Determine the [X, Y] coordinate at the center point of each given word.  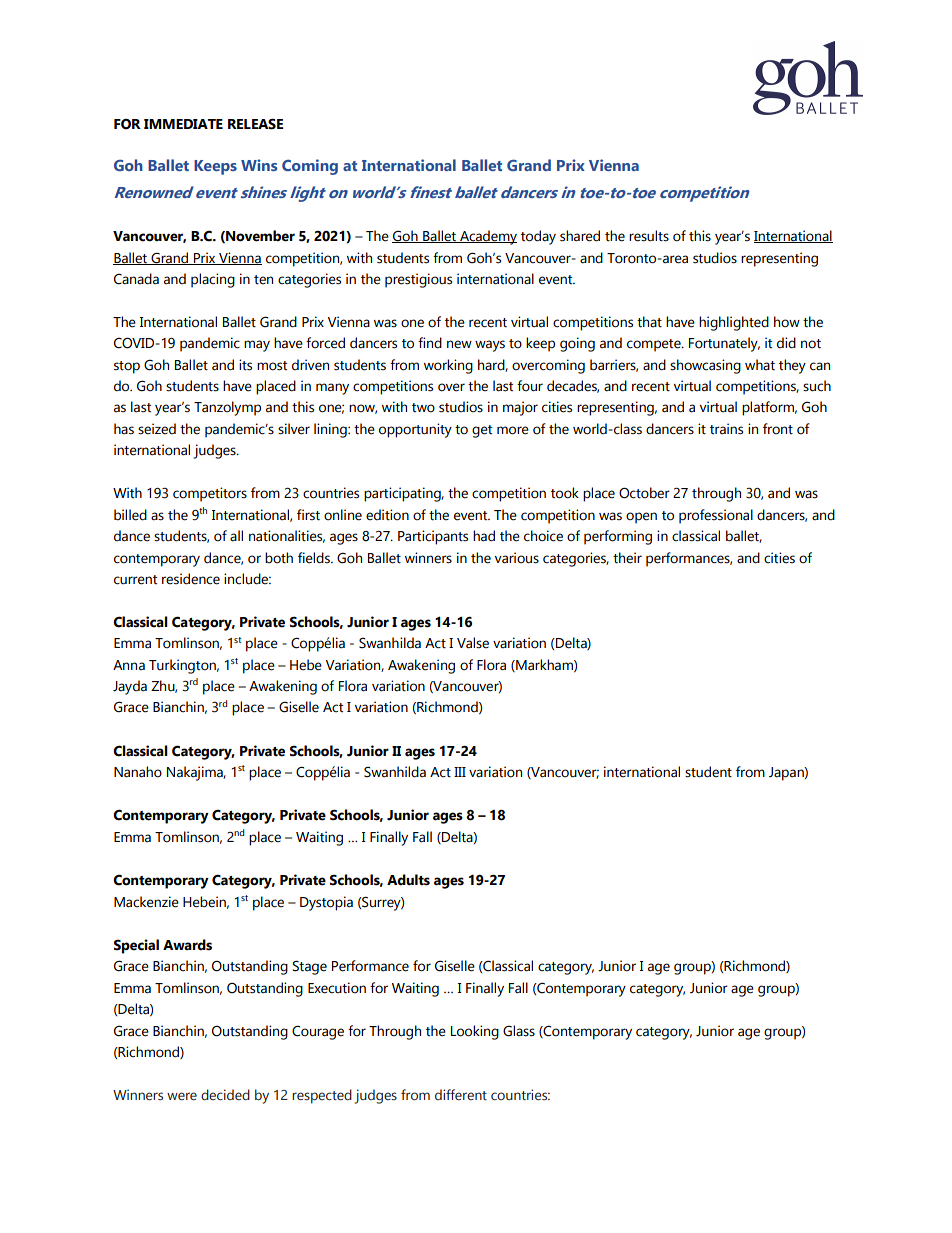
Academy [487, 237]
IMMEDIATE [183, 124]
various [517, 558]
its [245, 365]
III [460, 772]
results [649, 236]
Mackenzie [146, 902]
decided [225, 1095]
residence [191, 579]
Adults [408, 880]
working [448, 366]
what [760, 365]
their [627, 558]
